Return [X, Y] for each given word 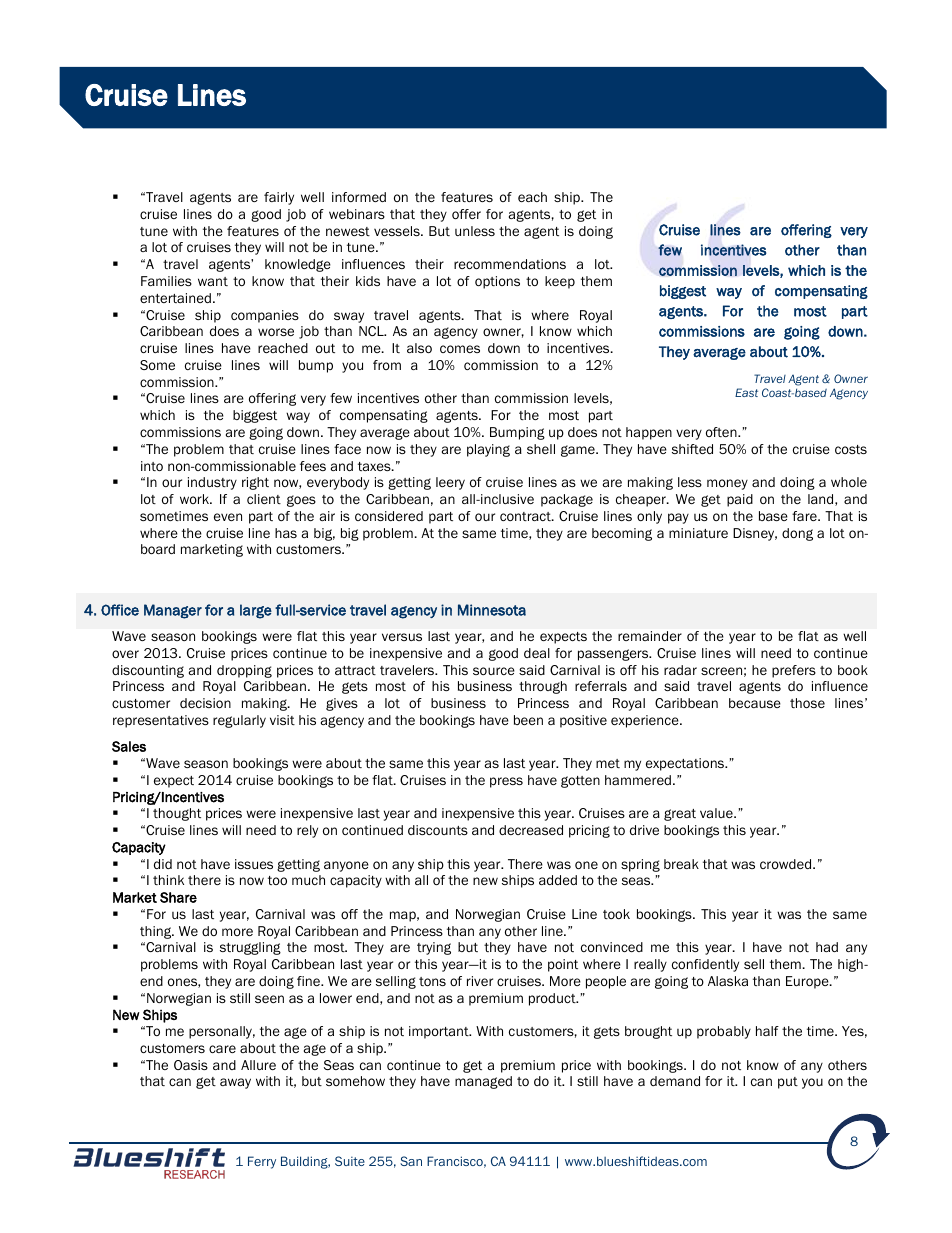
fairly [279, 198]
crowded [787, 864]
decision [205, 703]
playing [488, 450]
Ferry [262, 1162]
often [722, 432]
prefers [794, 671]
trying [434, 948]
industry [212, 483]
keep [560, 282]
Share [178, 897]
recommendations [510, 264]
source [494, 671]
